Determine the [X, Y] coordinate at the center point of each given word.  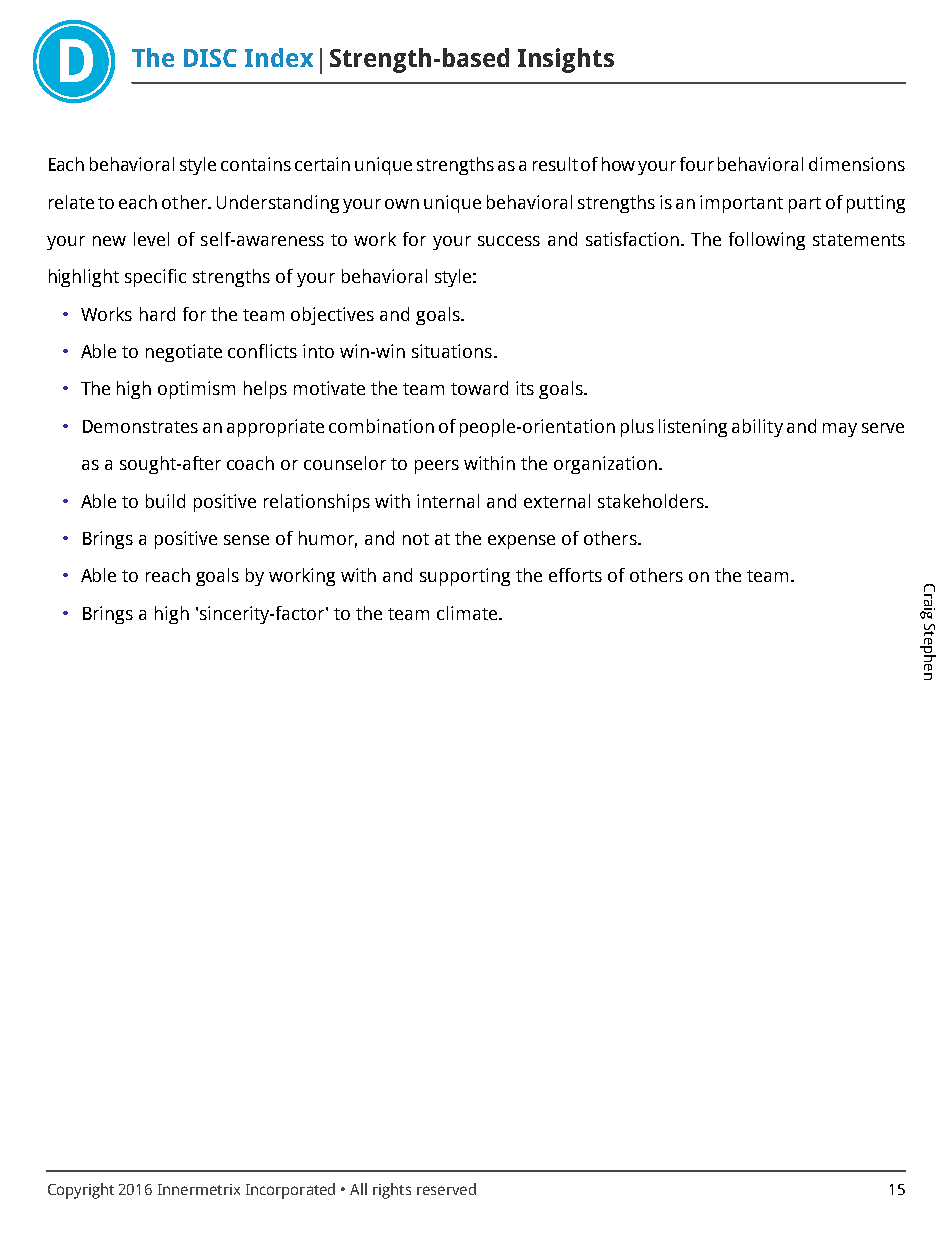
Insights [566, 60]
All [358, 1189]
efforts [575, 575]
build [165, 501]
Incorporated [290, 1191]
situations [453, 351]
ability [757, 428]
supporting [465, 577]
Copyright [81, 1191]
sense [246, 540]
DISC [210, 58]
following [767, 241]
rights [392, 1191]
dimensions [857, 164]
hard [157, 314]
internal [448, 501]
